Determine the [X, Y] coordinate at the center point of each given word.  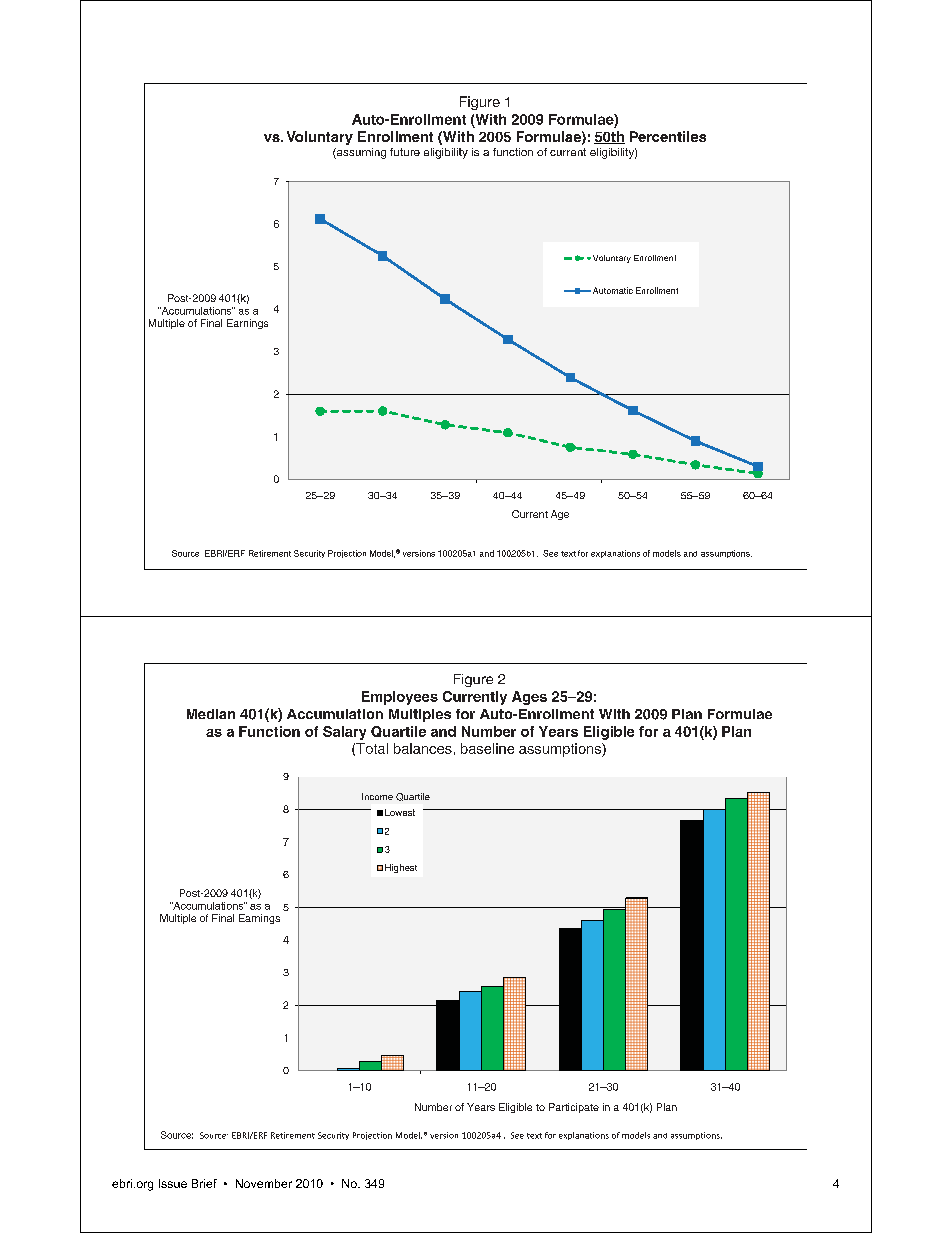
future [405, 152]
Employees [400, 698]
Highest [401, 868]
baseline [487, 748]
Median [211, 714]
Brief [204, 1183]
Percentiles [668, 136]
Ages [529, 698]
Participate [574, 1108]
